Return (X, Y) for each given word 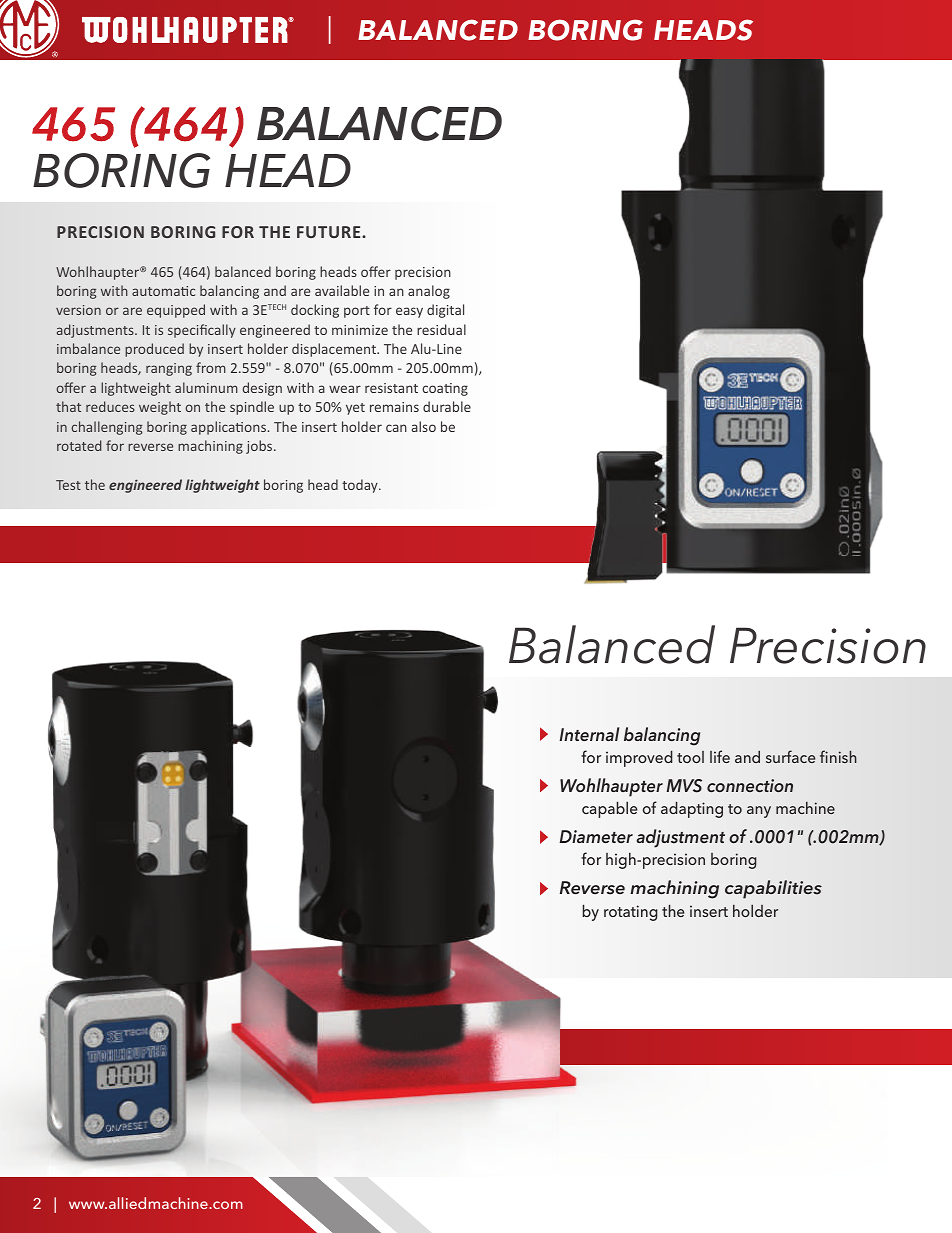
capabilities (773, 889)
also (424, 426)
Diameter (596, 836)
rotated (79, 445)
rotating (631, 913)
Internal (589, 734)
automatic (163, 291)
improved (639, 758)
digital (445, 311)
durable (447, 406)
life (720, 756)
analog (429, 292)
